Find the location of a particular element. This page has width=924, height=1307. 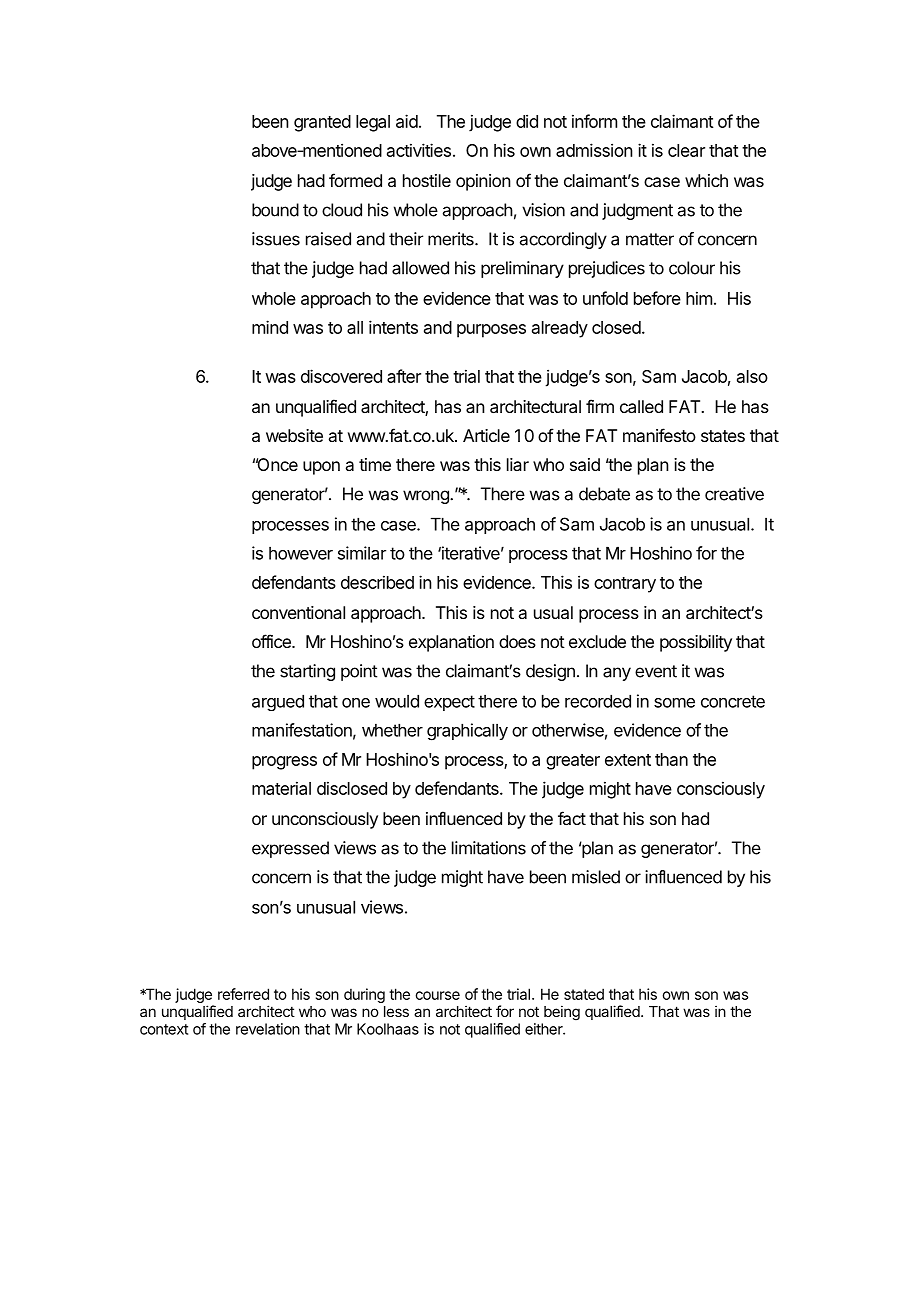

clear is located at coordinates (686, 150).
